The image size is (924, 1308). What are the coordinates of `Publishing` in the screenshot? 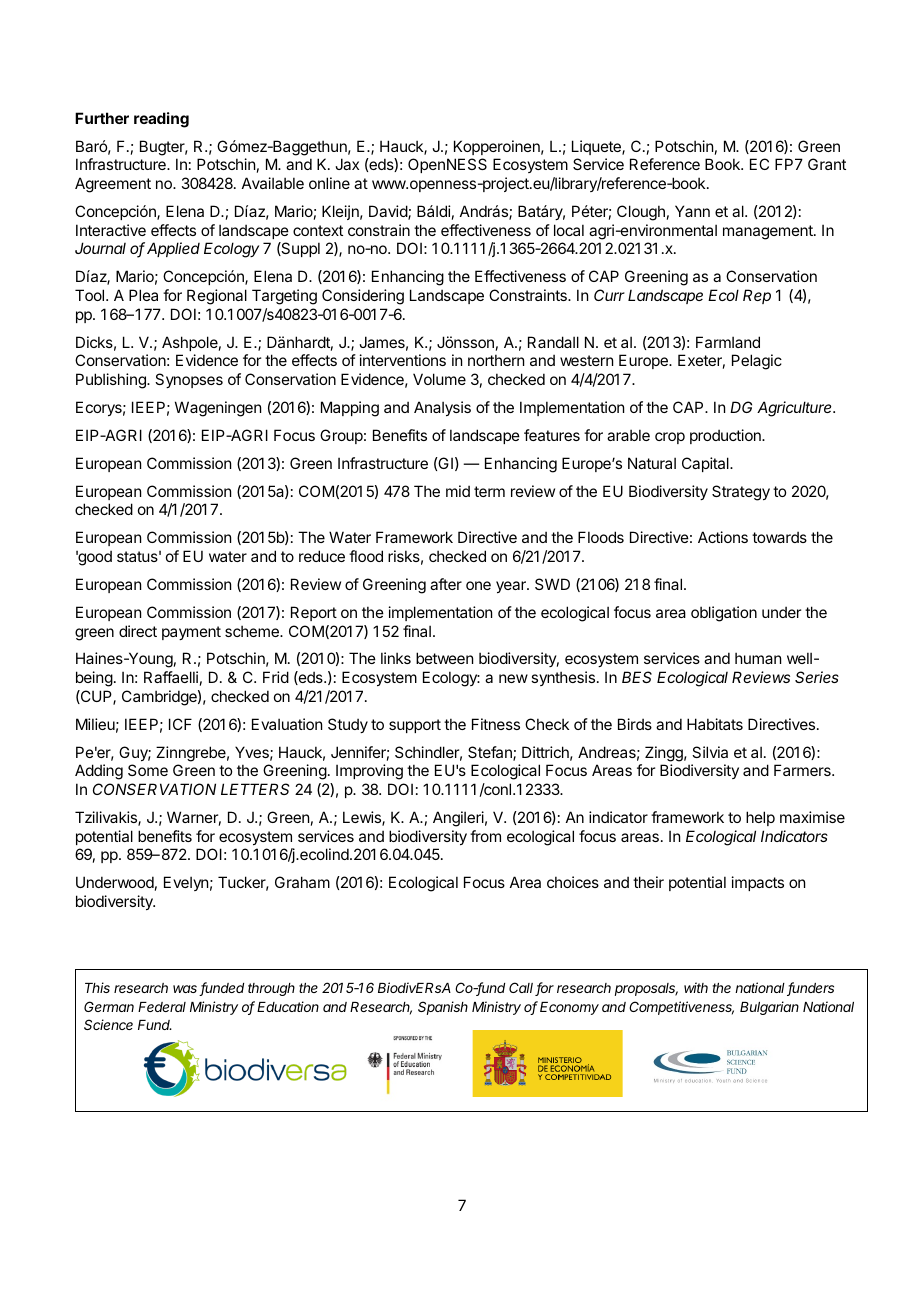 It's located at (112, 381).
